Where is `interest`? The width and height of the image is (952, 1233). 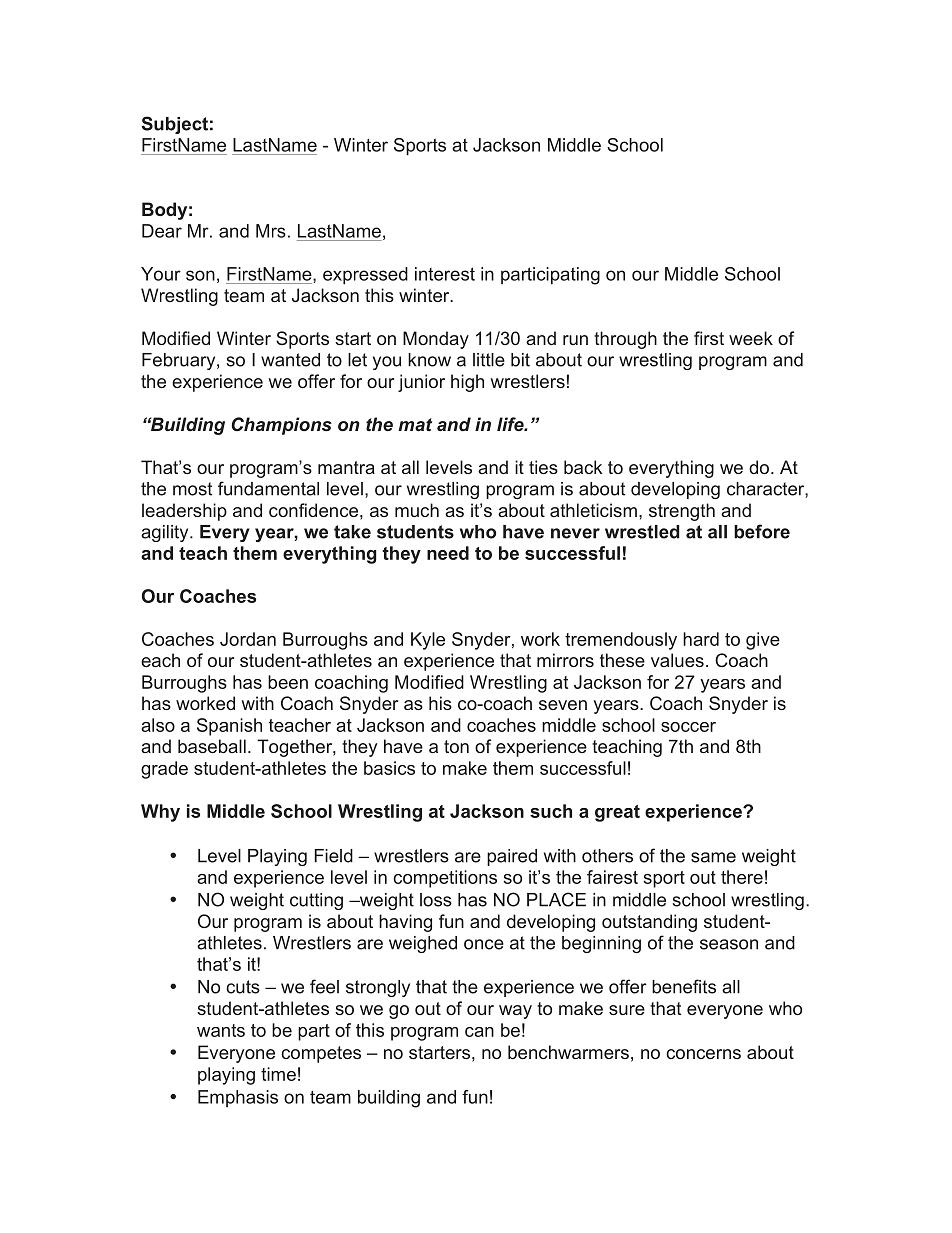 interest is located at coordinates (445, 274).
